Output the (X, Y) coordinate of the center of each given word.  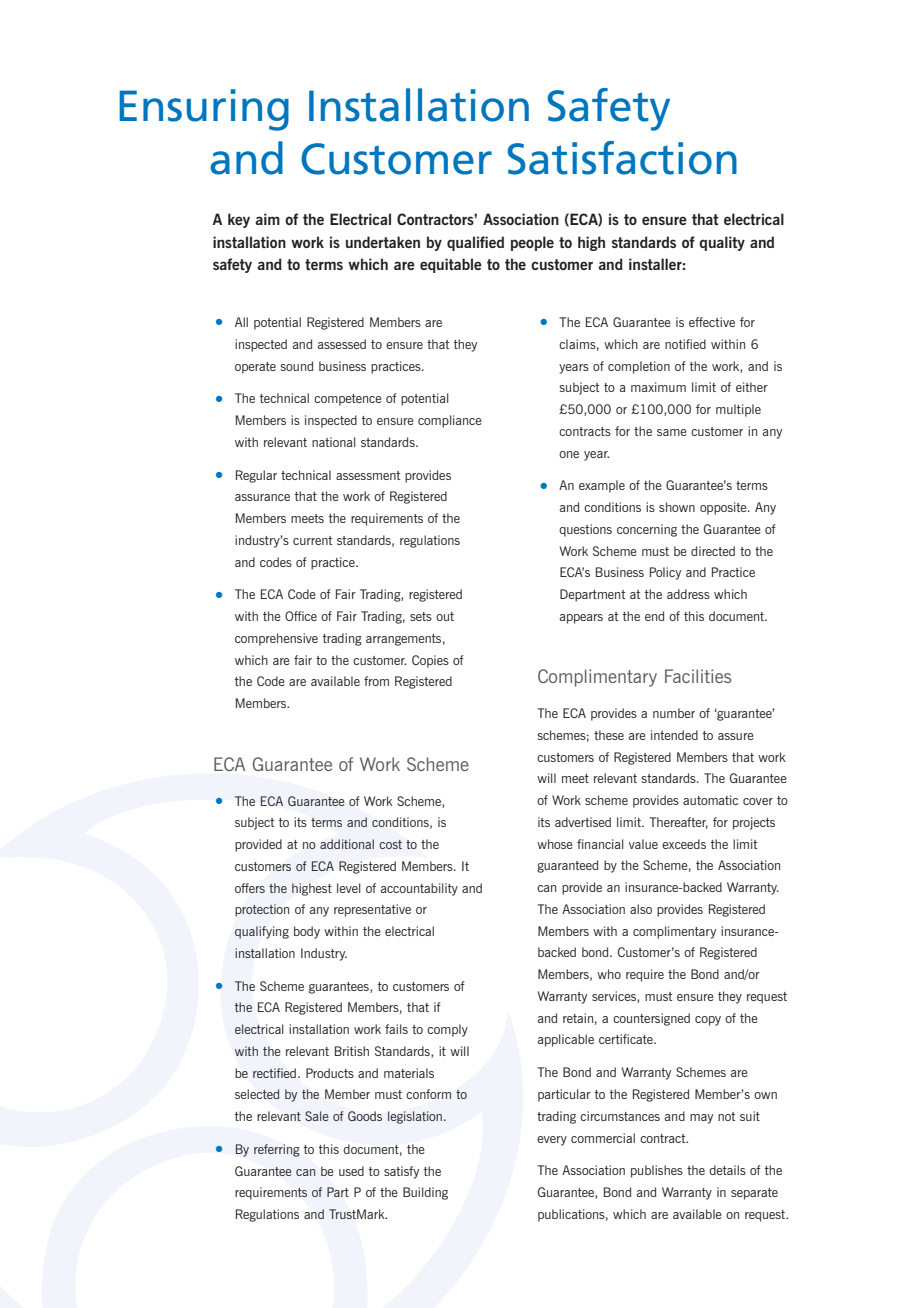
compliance (450, 421)
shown (677, 507)
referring (277, 1150)
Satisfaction (622, 158)
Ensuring (204, 110)
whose (555, 844)
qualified (475, 243)
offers (250, 888)
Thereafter (678, 823)
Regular (256, 476)
